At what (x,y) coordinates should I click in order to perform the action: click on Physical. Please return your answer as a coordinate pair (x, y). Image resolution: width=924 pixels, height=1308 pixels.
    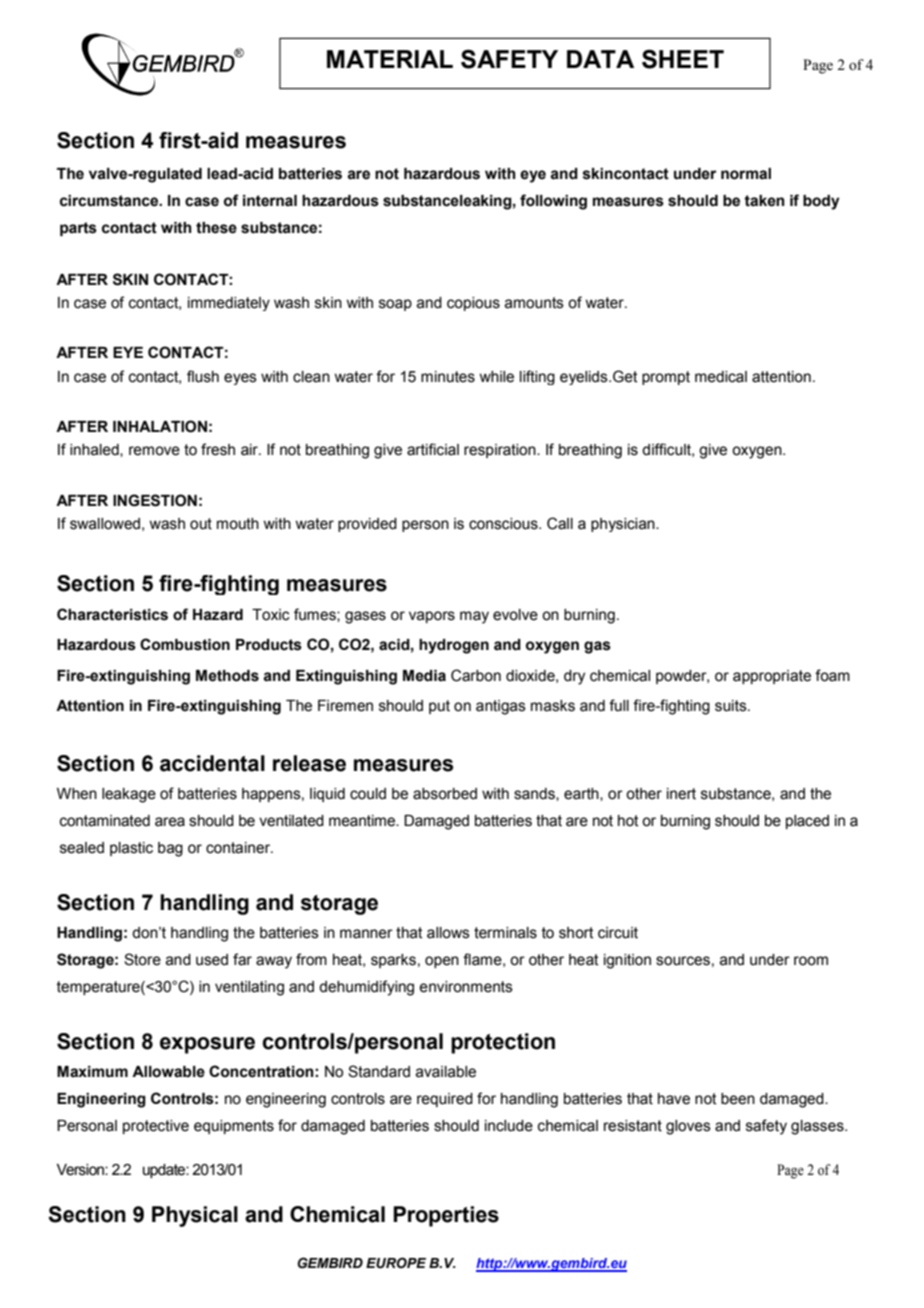
    Looking at the image, I should click on (195, 1216).
